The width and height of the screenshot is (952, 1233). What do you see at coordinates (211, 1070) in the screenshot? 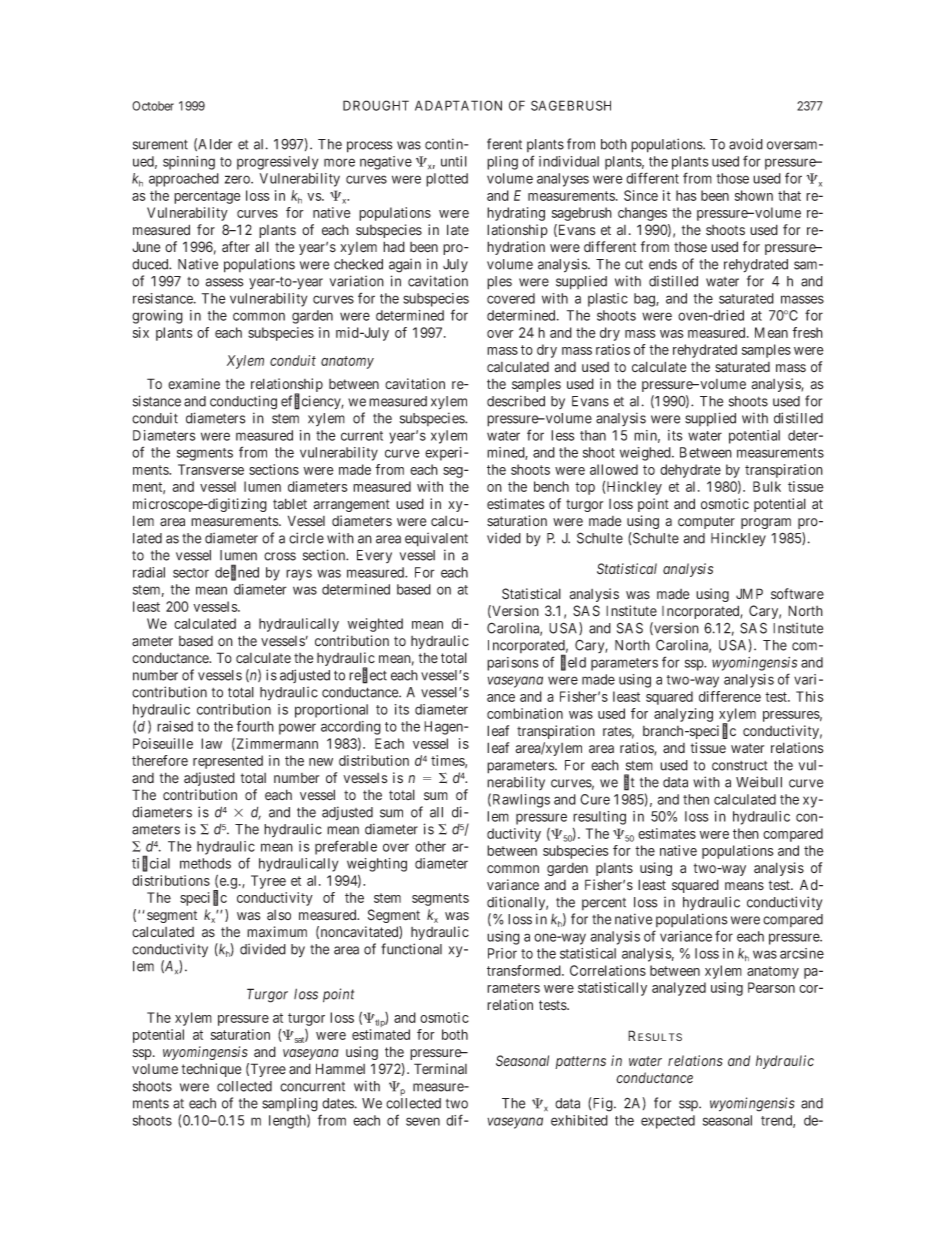
I see `technique` at bounding box center [211, 1070].
